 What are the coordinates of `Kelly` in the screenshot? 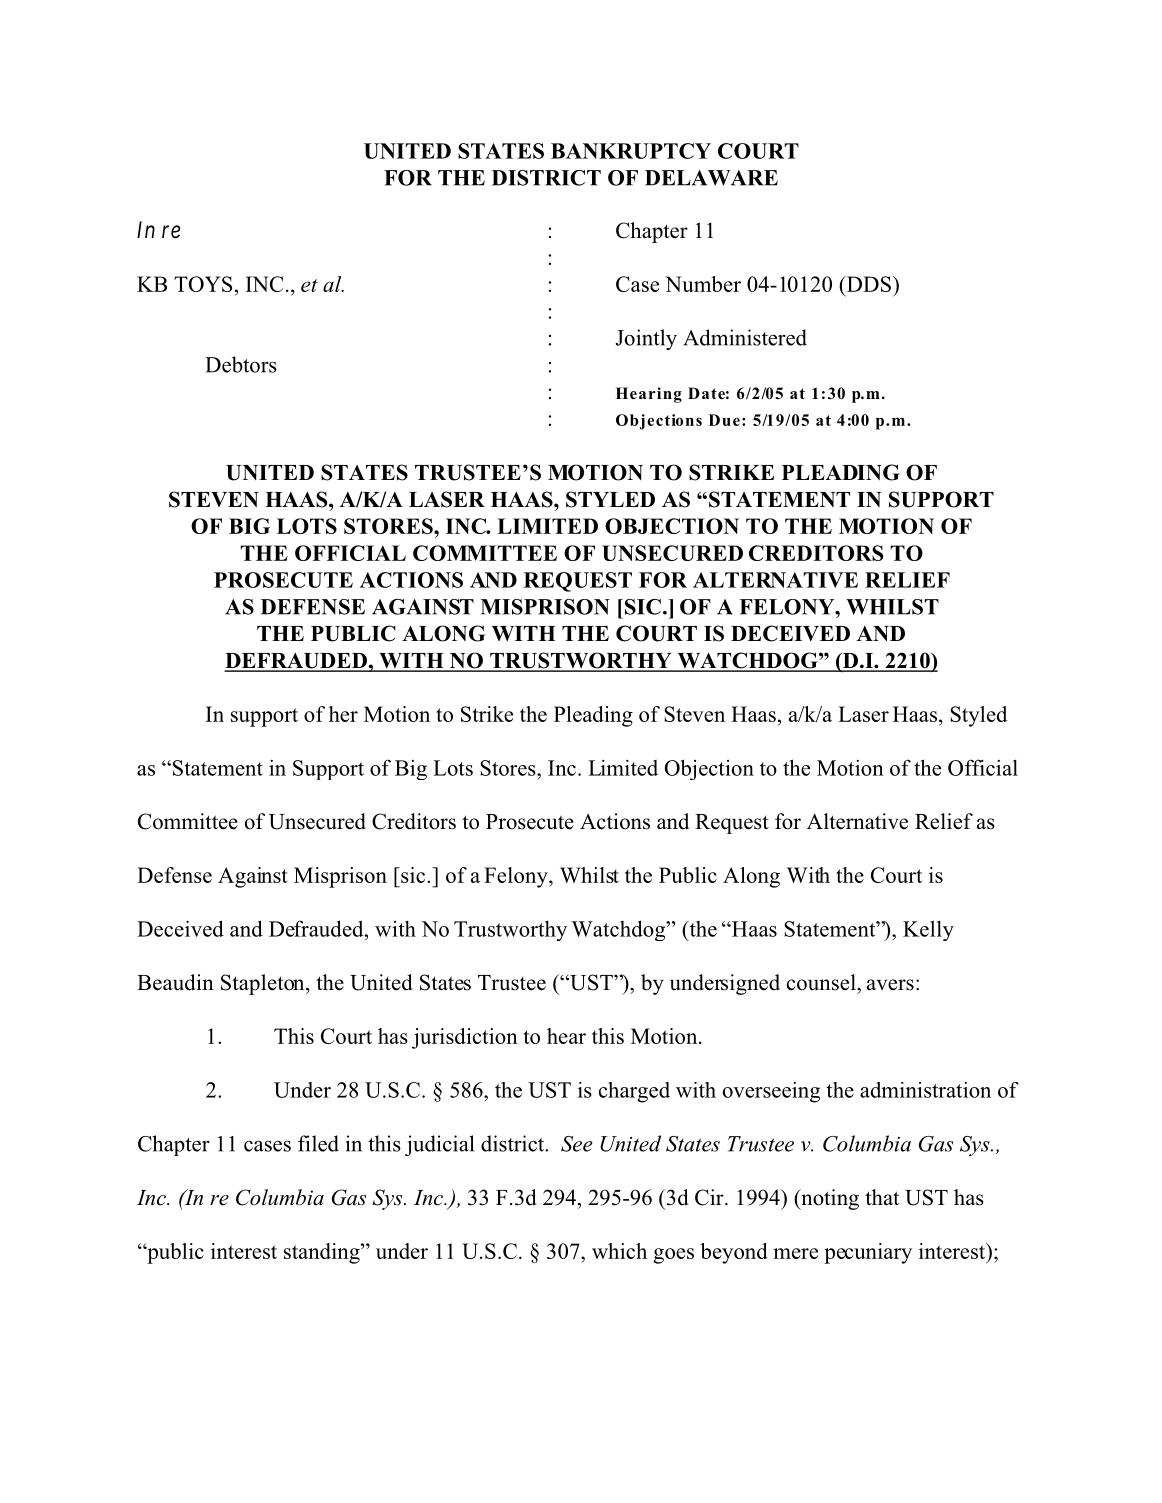 It's located at (928, 930).
